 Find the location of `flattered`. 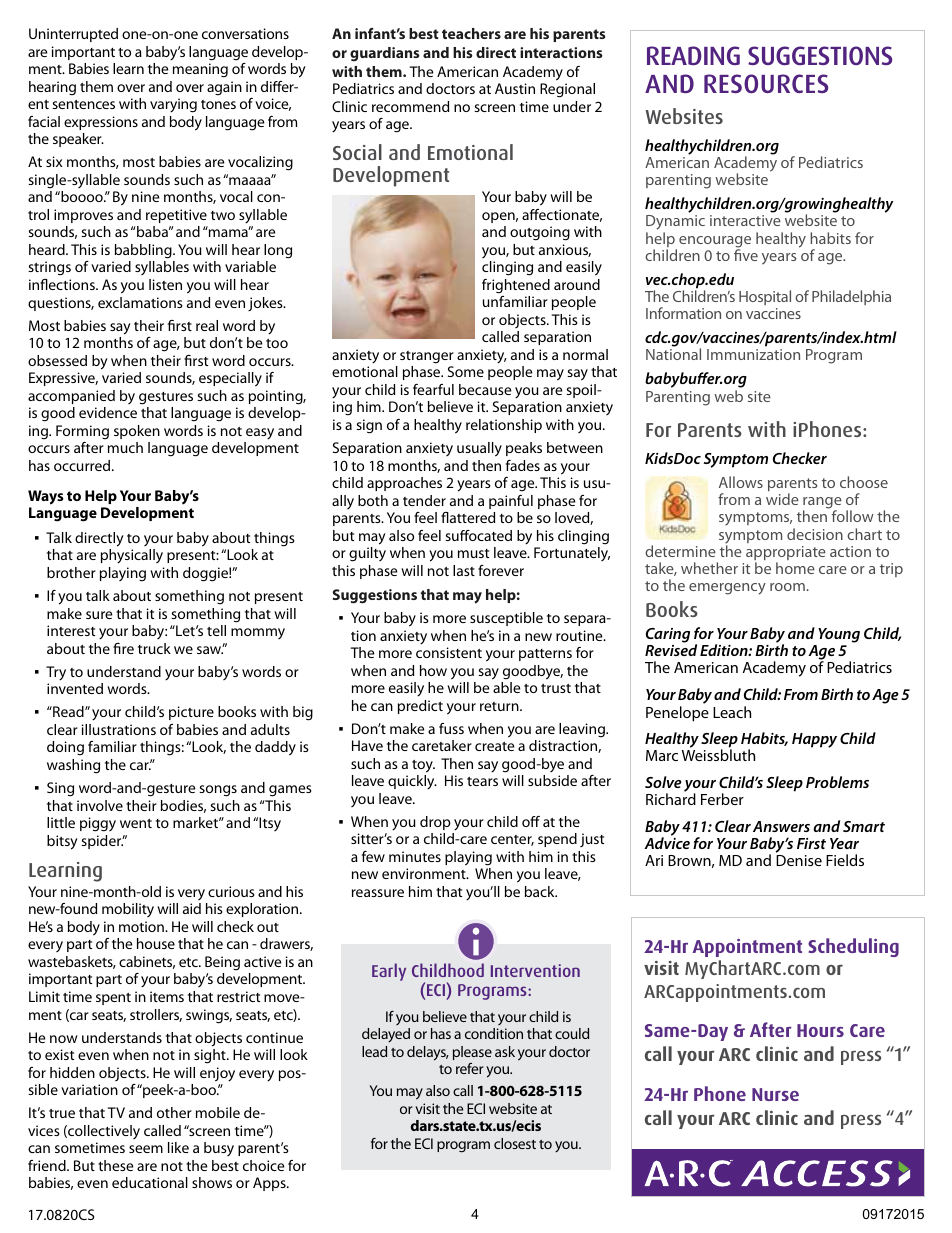

flattered is located at coordinates (468, 517).
